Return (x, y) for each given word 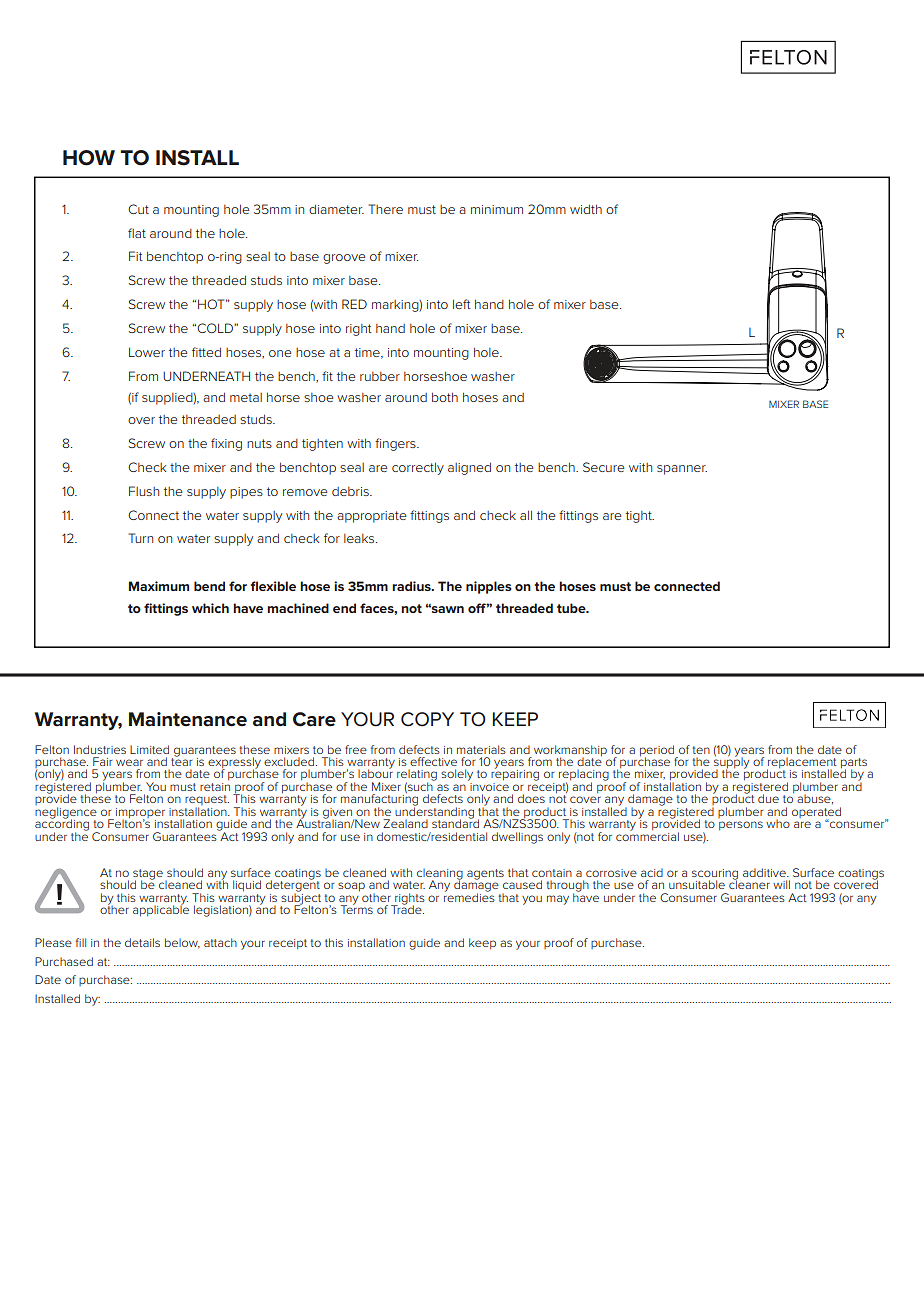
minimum (497, 209)
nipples (489, 587)
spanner (682, 470)
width (586, 209)
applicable (161, 910)
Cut (138, 209)
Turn (140, 538)
